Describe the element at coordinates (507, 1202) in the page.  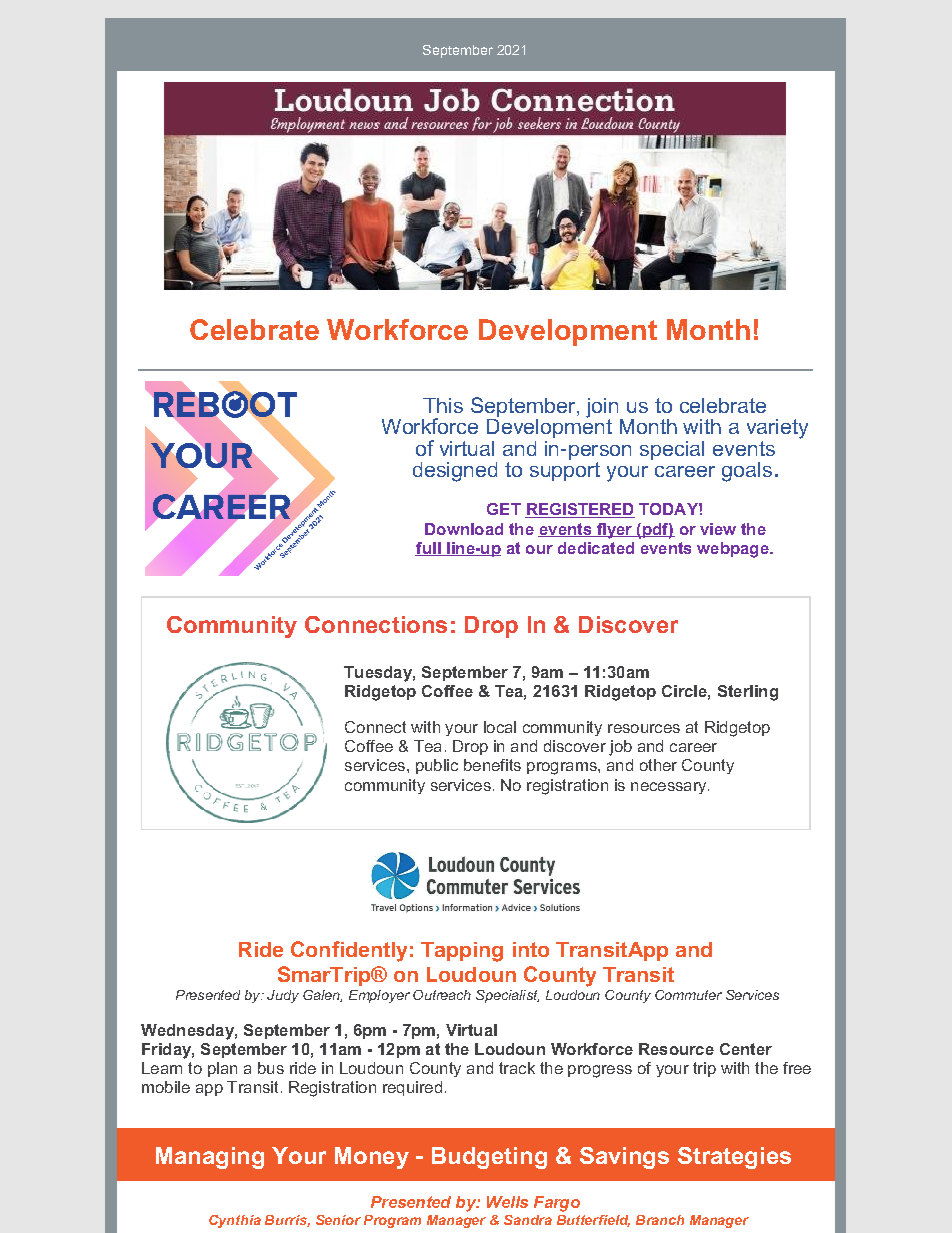
I see `Wells` at that location.
